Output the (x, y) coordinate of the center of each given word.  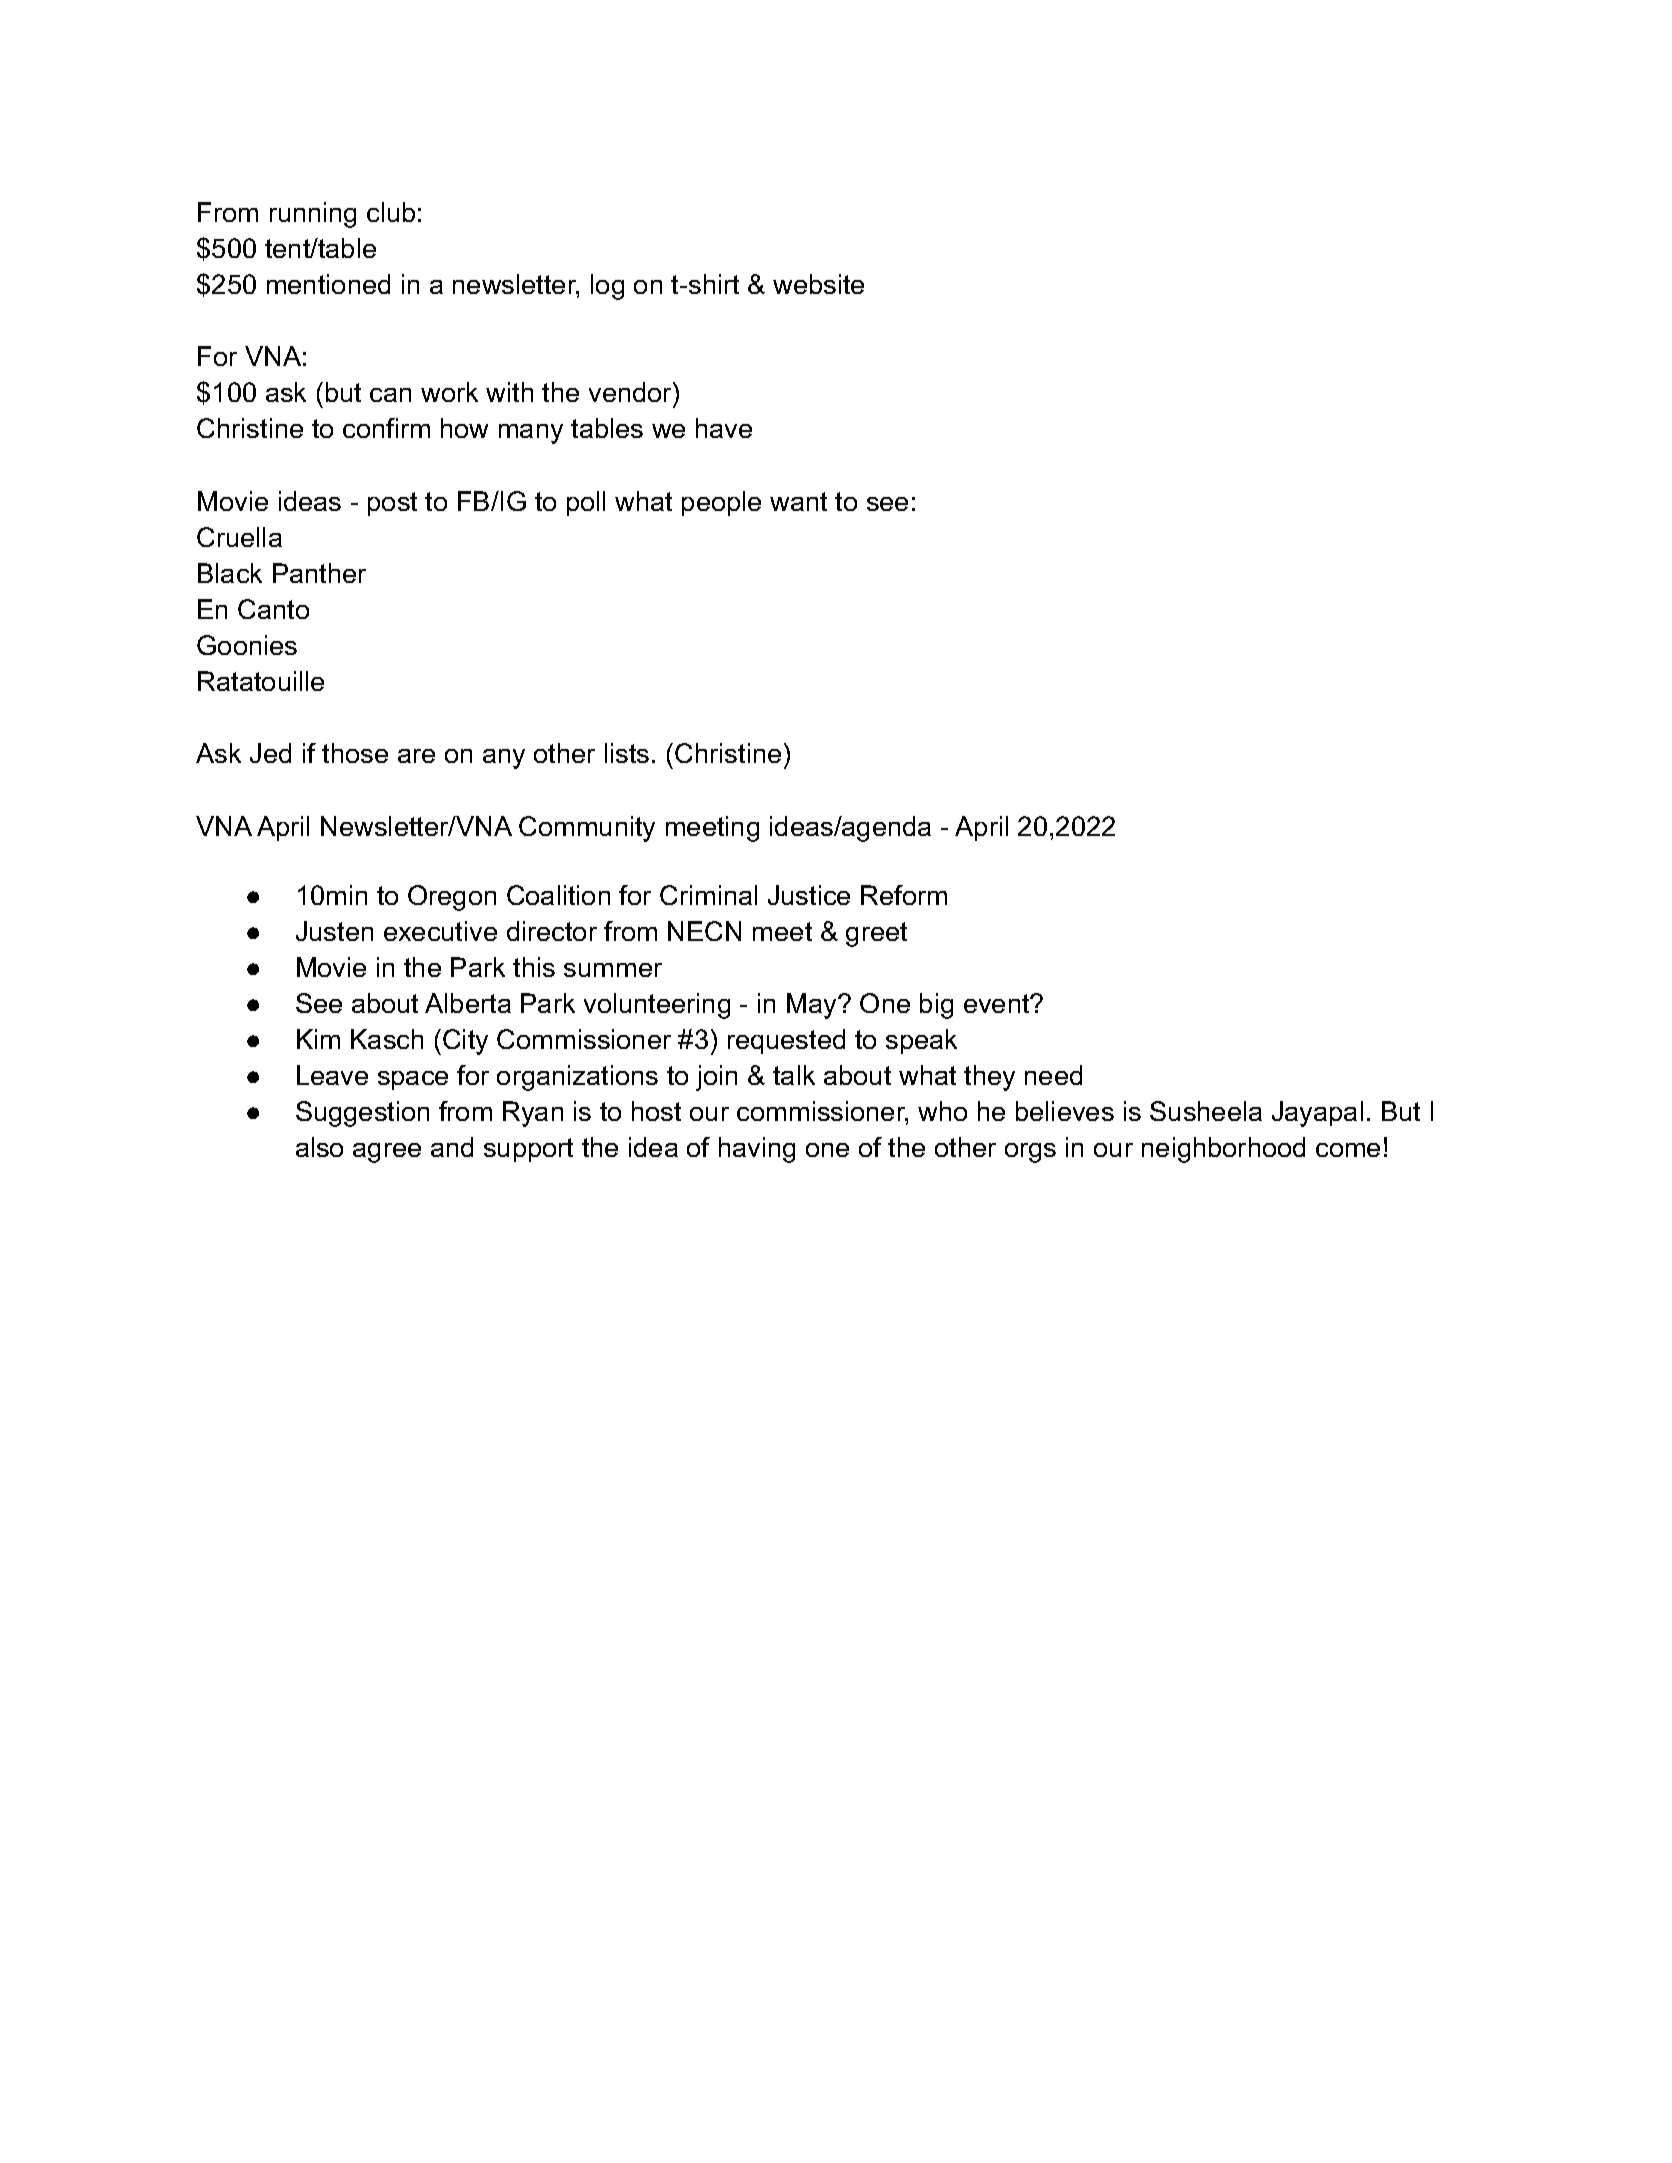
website (818, 284)
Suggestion (362, 1114)
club (391, 212)
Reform (904, 895)
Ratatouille (261, 681)
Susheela (1206, 1111)
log (607, 287)
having (757, 1150)
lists (627, 753)
